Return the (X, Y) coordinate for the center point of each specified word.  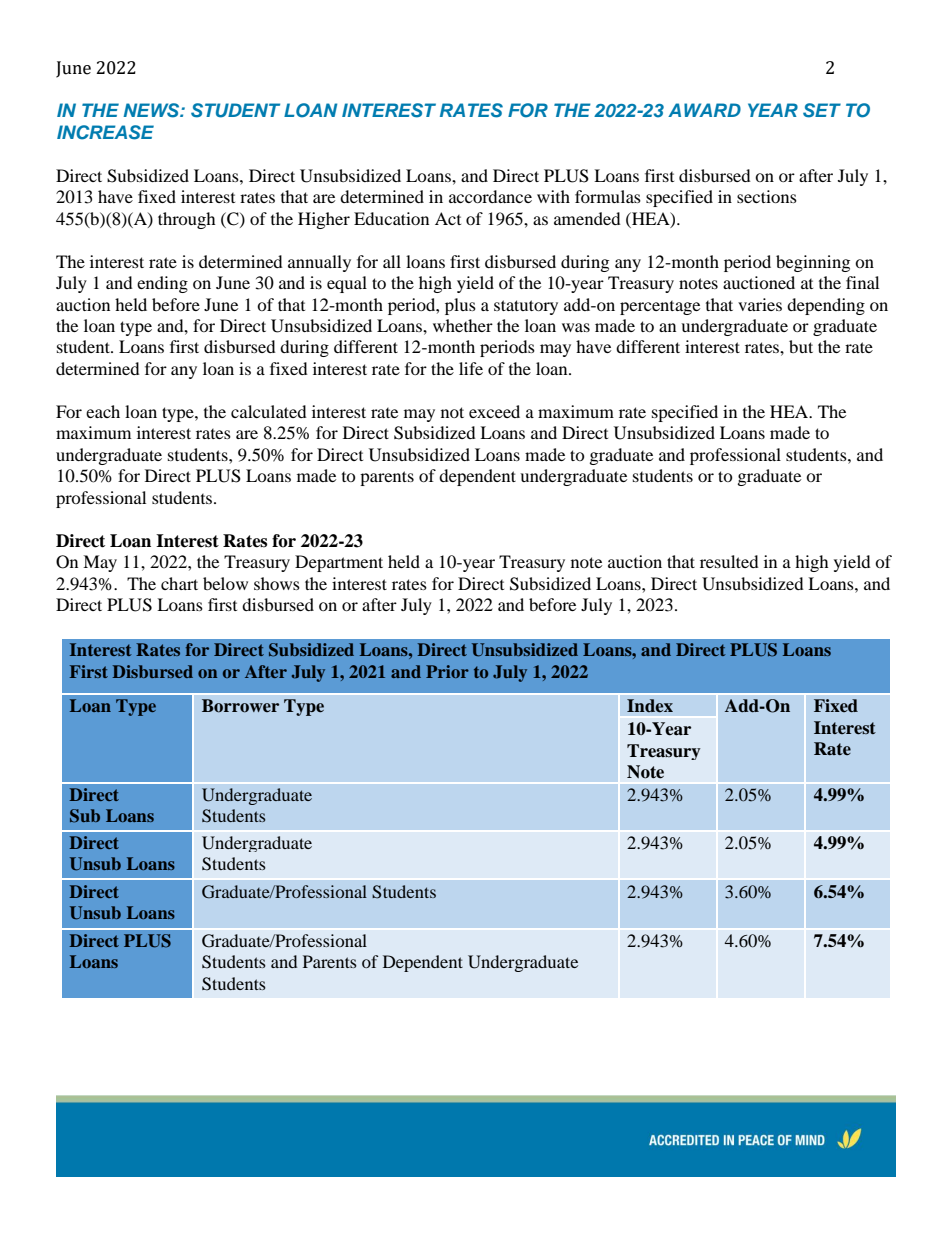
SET (822, 110)
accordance (490, 196)
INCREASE (105, 132)
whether (463, 325)
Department (339, 563)
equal (347, 284)
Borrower (240, 706)
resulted (729, 561)
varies (760, 304)
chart (179, 583)
